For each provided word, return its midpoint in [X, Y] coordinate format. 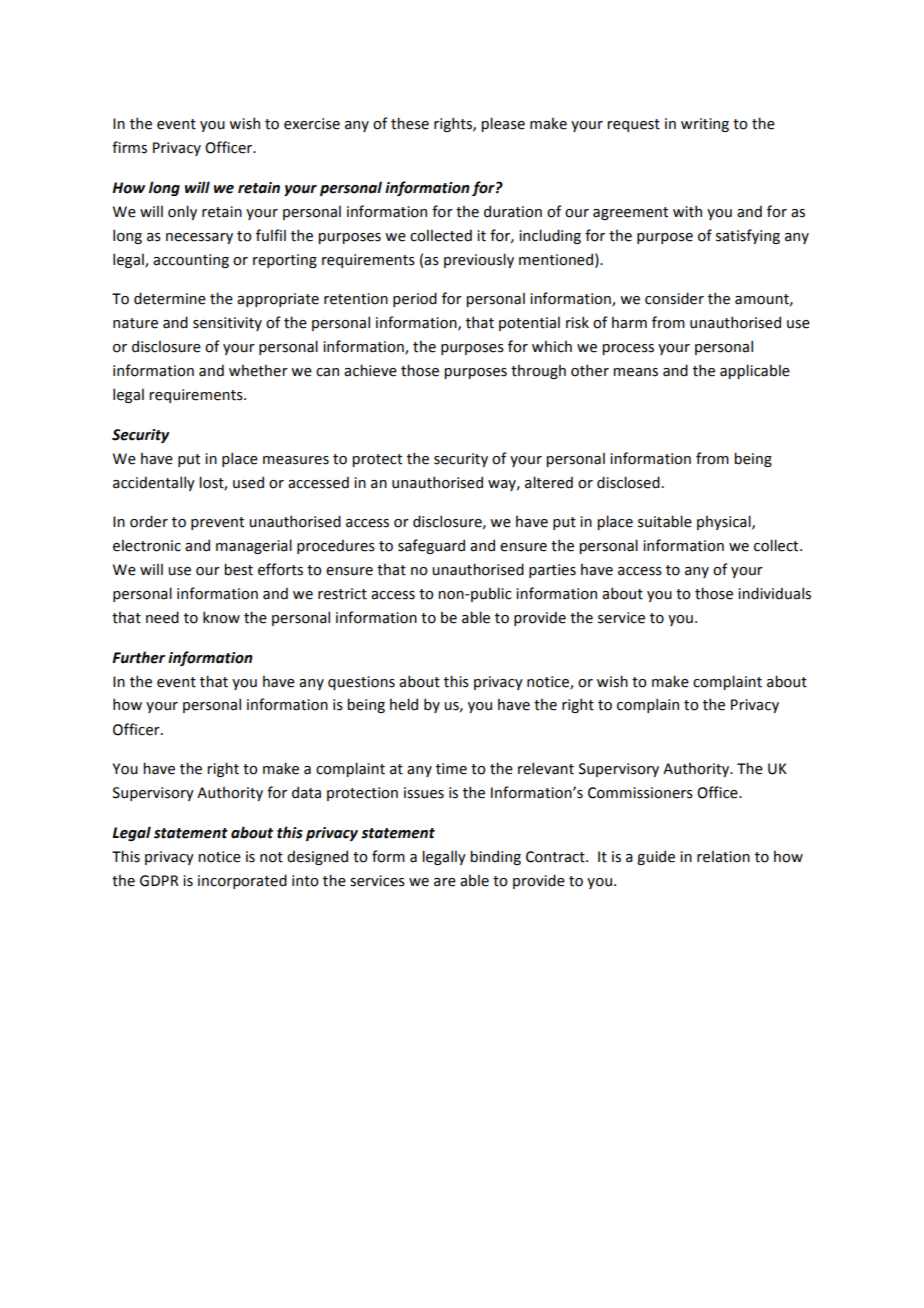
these [410, 123]
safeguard [431, 546]
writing [705, 125]
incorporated [242, 881]
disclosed [628, 482]
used [248, 482]
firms [129, 147]
